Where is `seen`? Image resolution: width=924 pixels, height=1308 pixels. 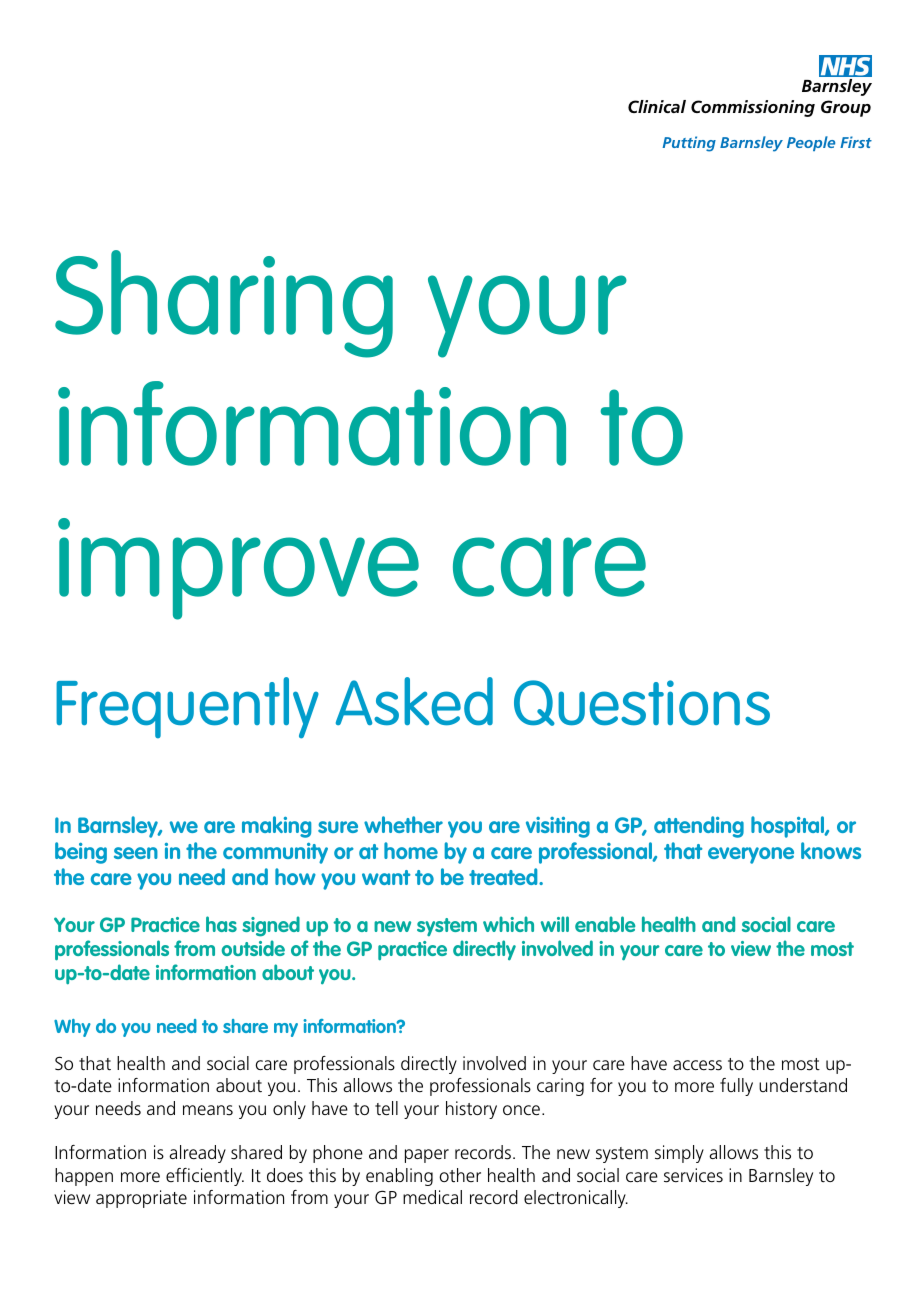
seen is located at coordinates (136, 853).
